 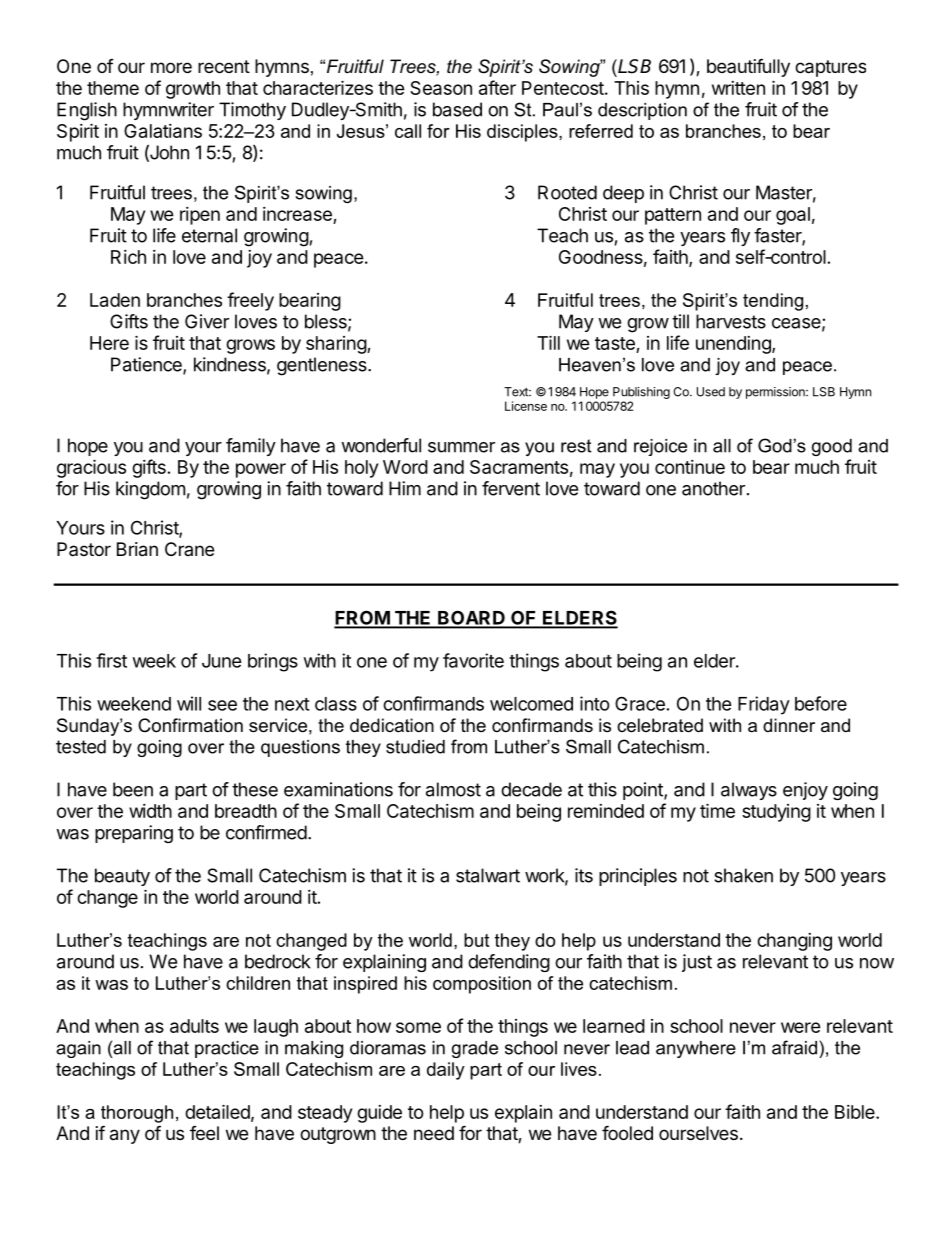 I want to click on Crane, so click(x=189, y=549).
